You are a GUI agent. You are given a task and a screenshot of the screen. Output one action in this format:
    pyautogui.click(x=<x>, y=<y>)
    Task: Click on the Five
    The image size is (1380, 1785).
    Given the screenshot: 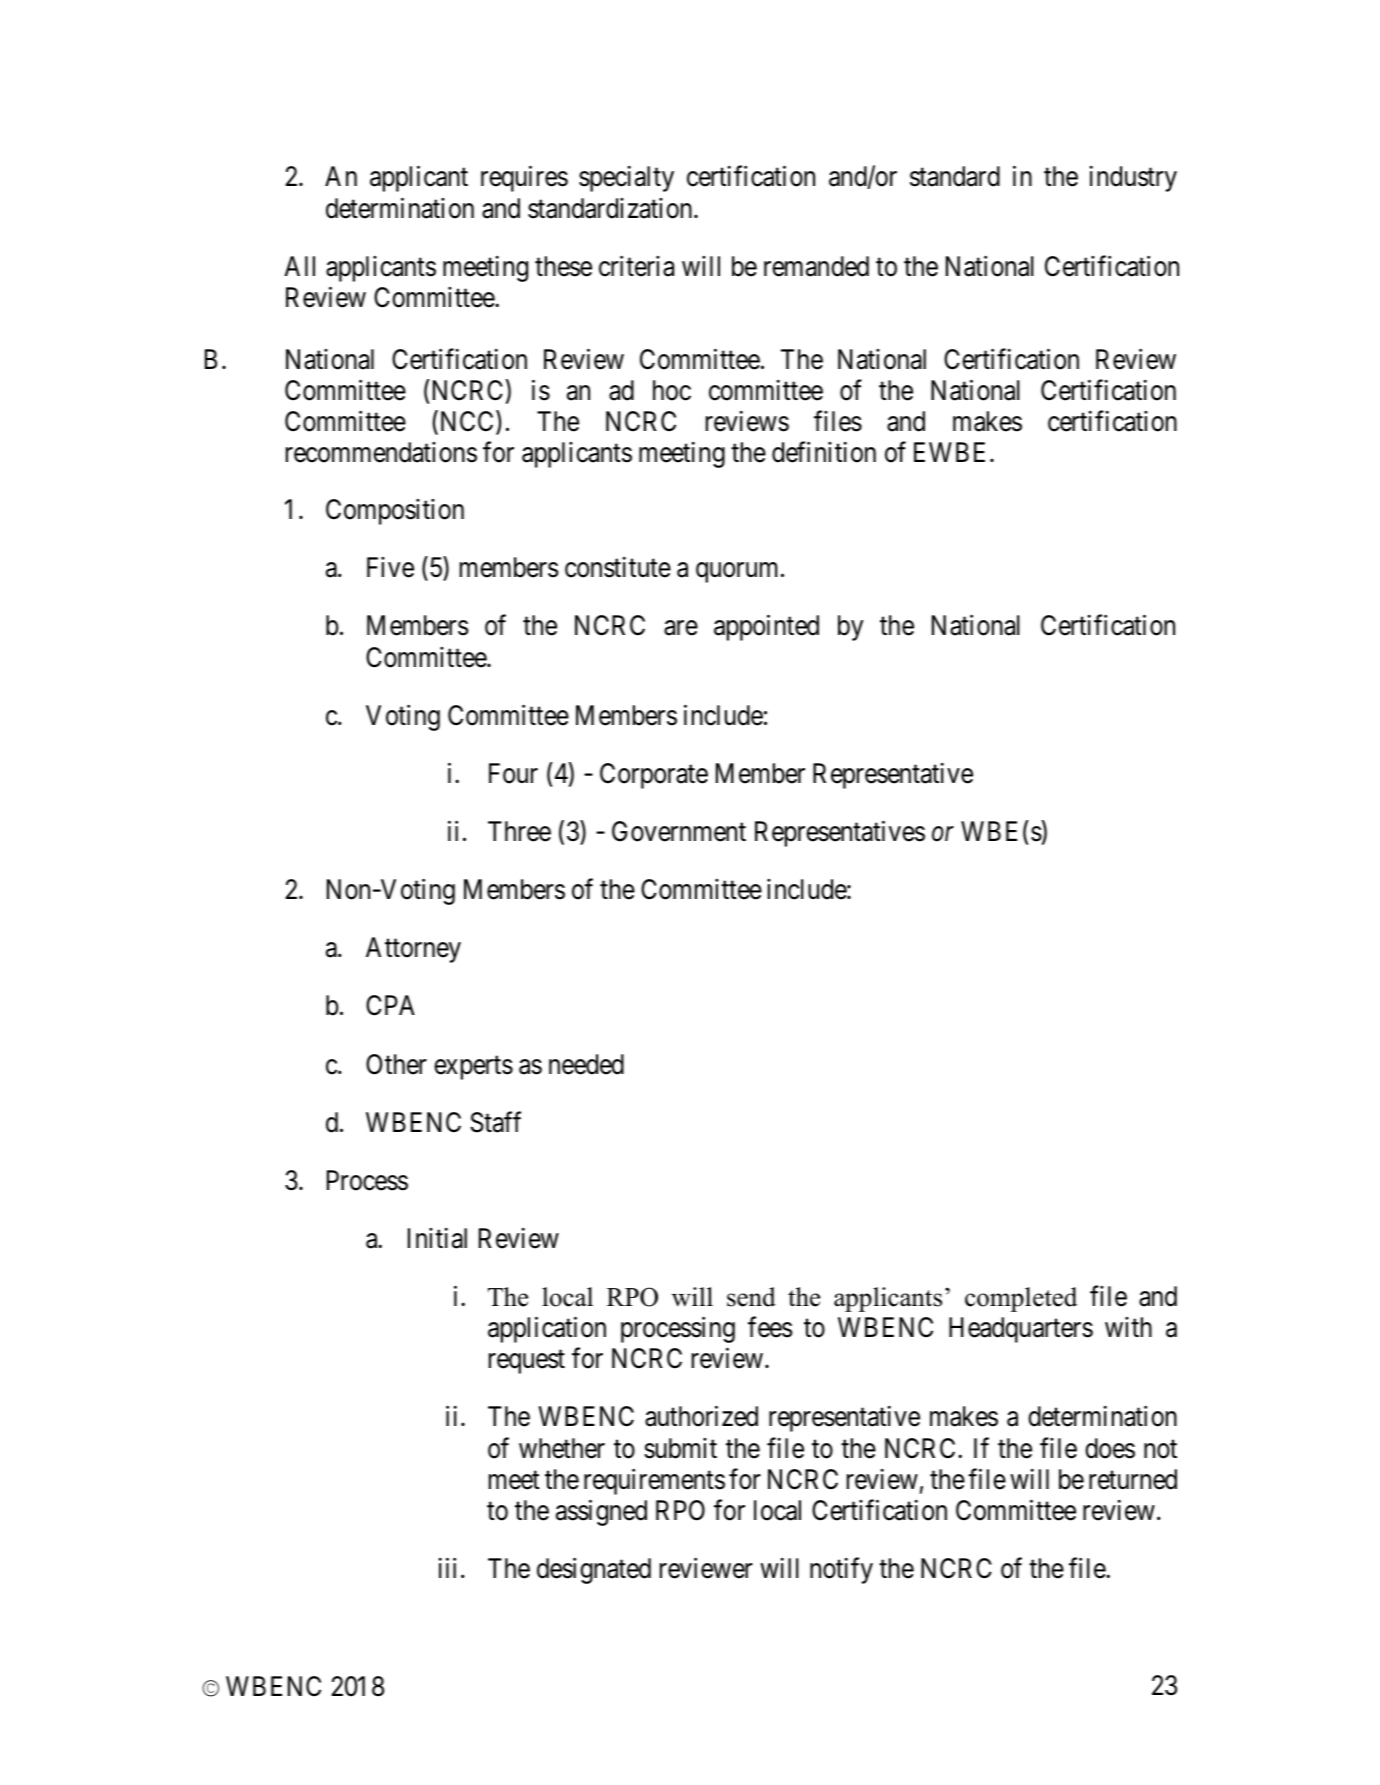 What is the action you would take?
    pyautogui.click(x=390, y=567)
